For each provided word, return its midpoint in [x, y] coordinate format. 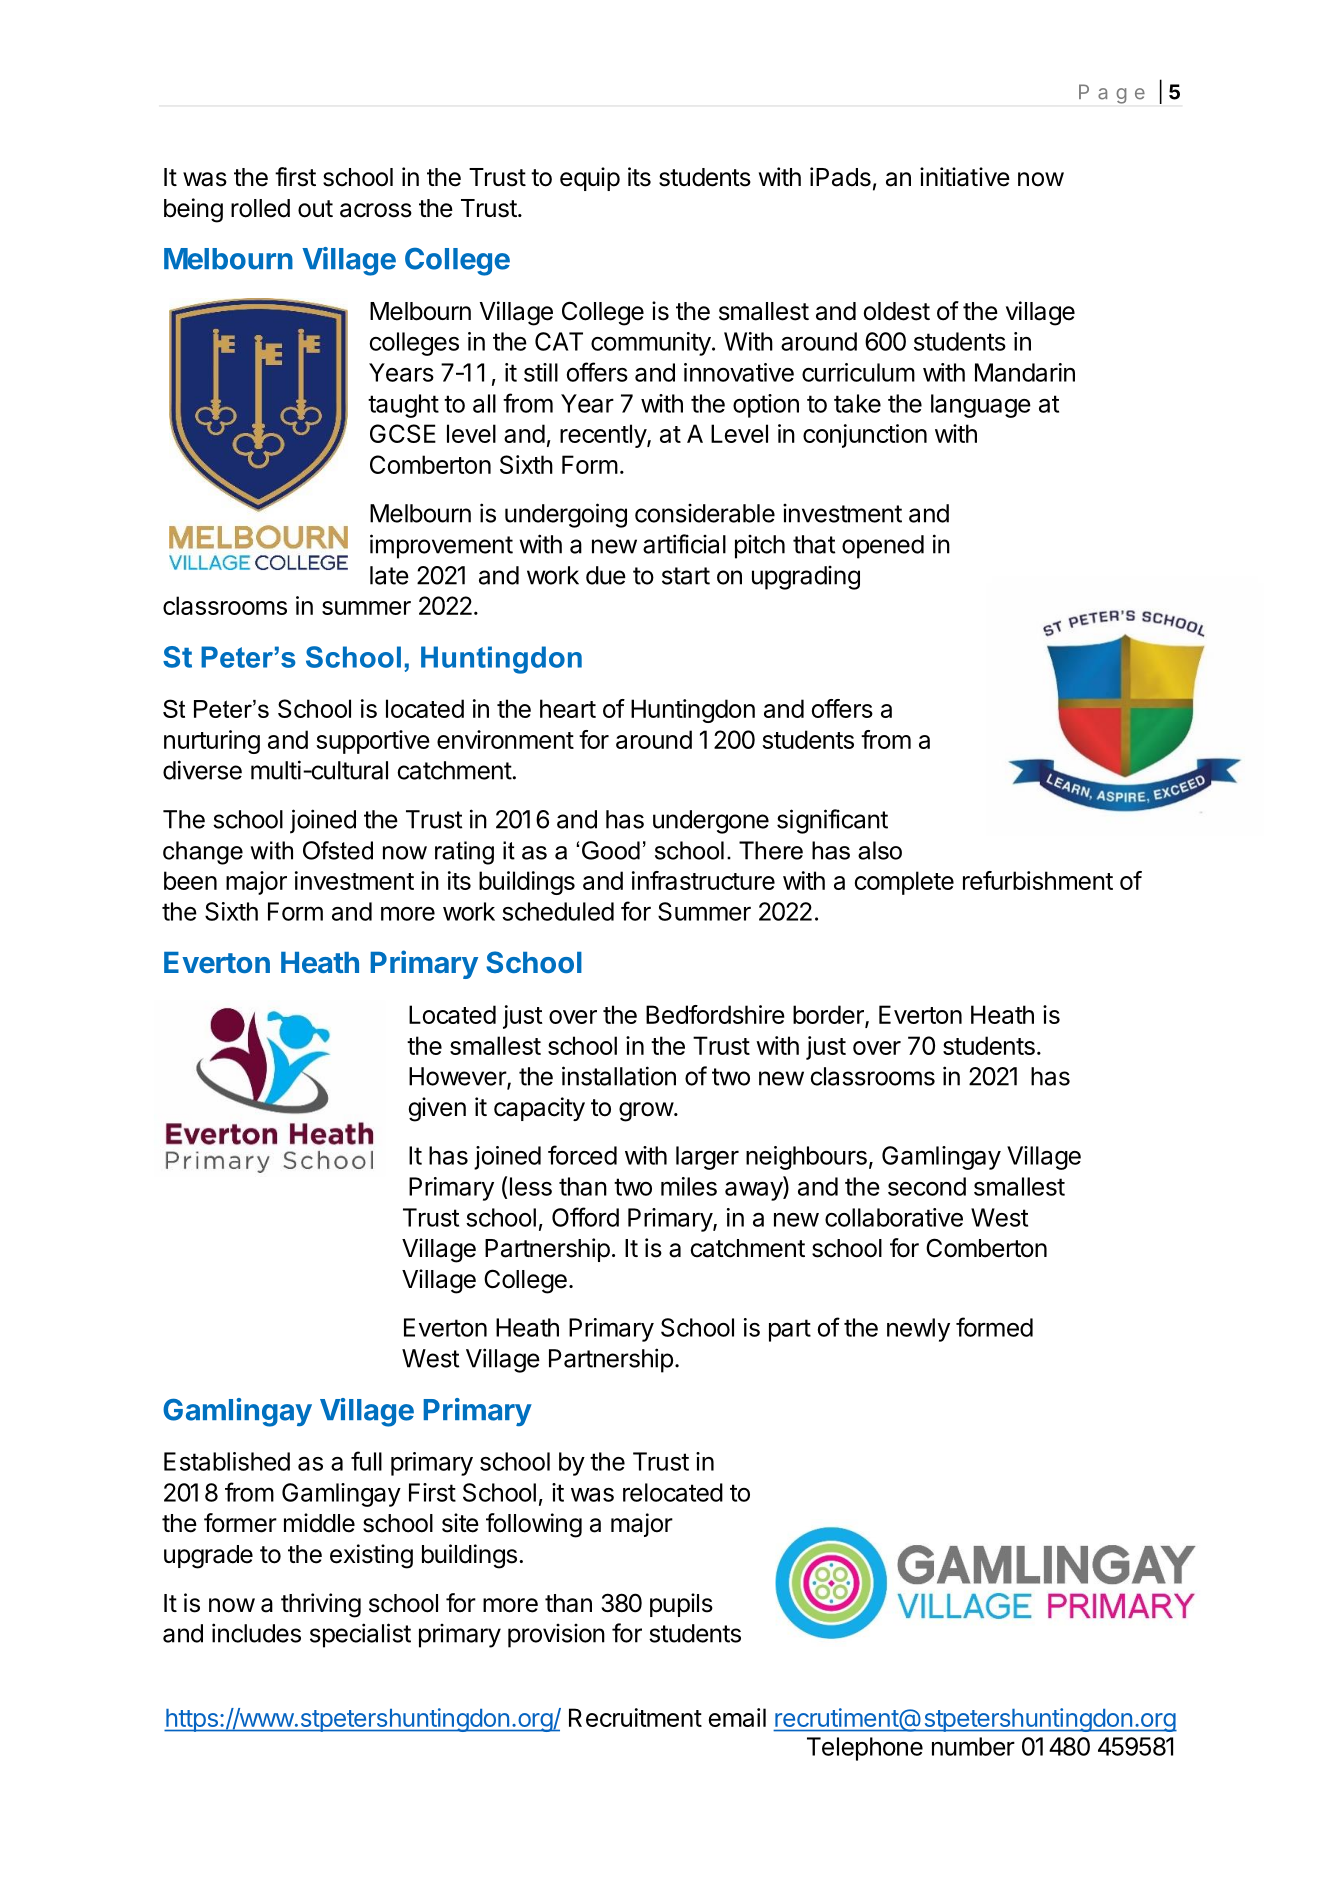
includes [256, 1633]
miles [689, 1186]
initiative [965, 177]
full [366, 1461]
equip [590, 179]
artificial [684, 544]
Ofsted [338, 850]
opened [883, 547]
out [315, 209]
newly [918, 1330]
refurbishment [1038, 880]
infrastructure [703, 880]
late [389, 575]
